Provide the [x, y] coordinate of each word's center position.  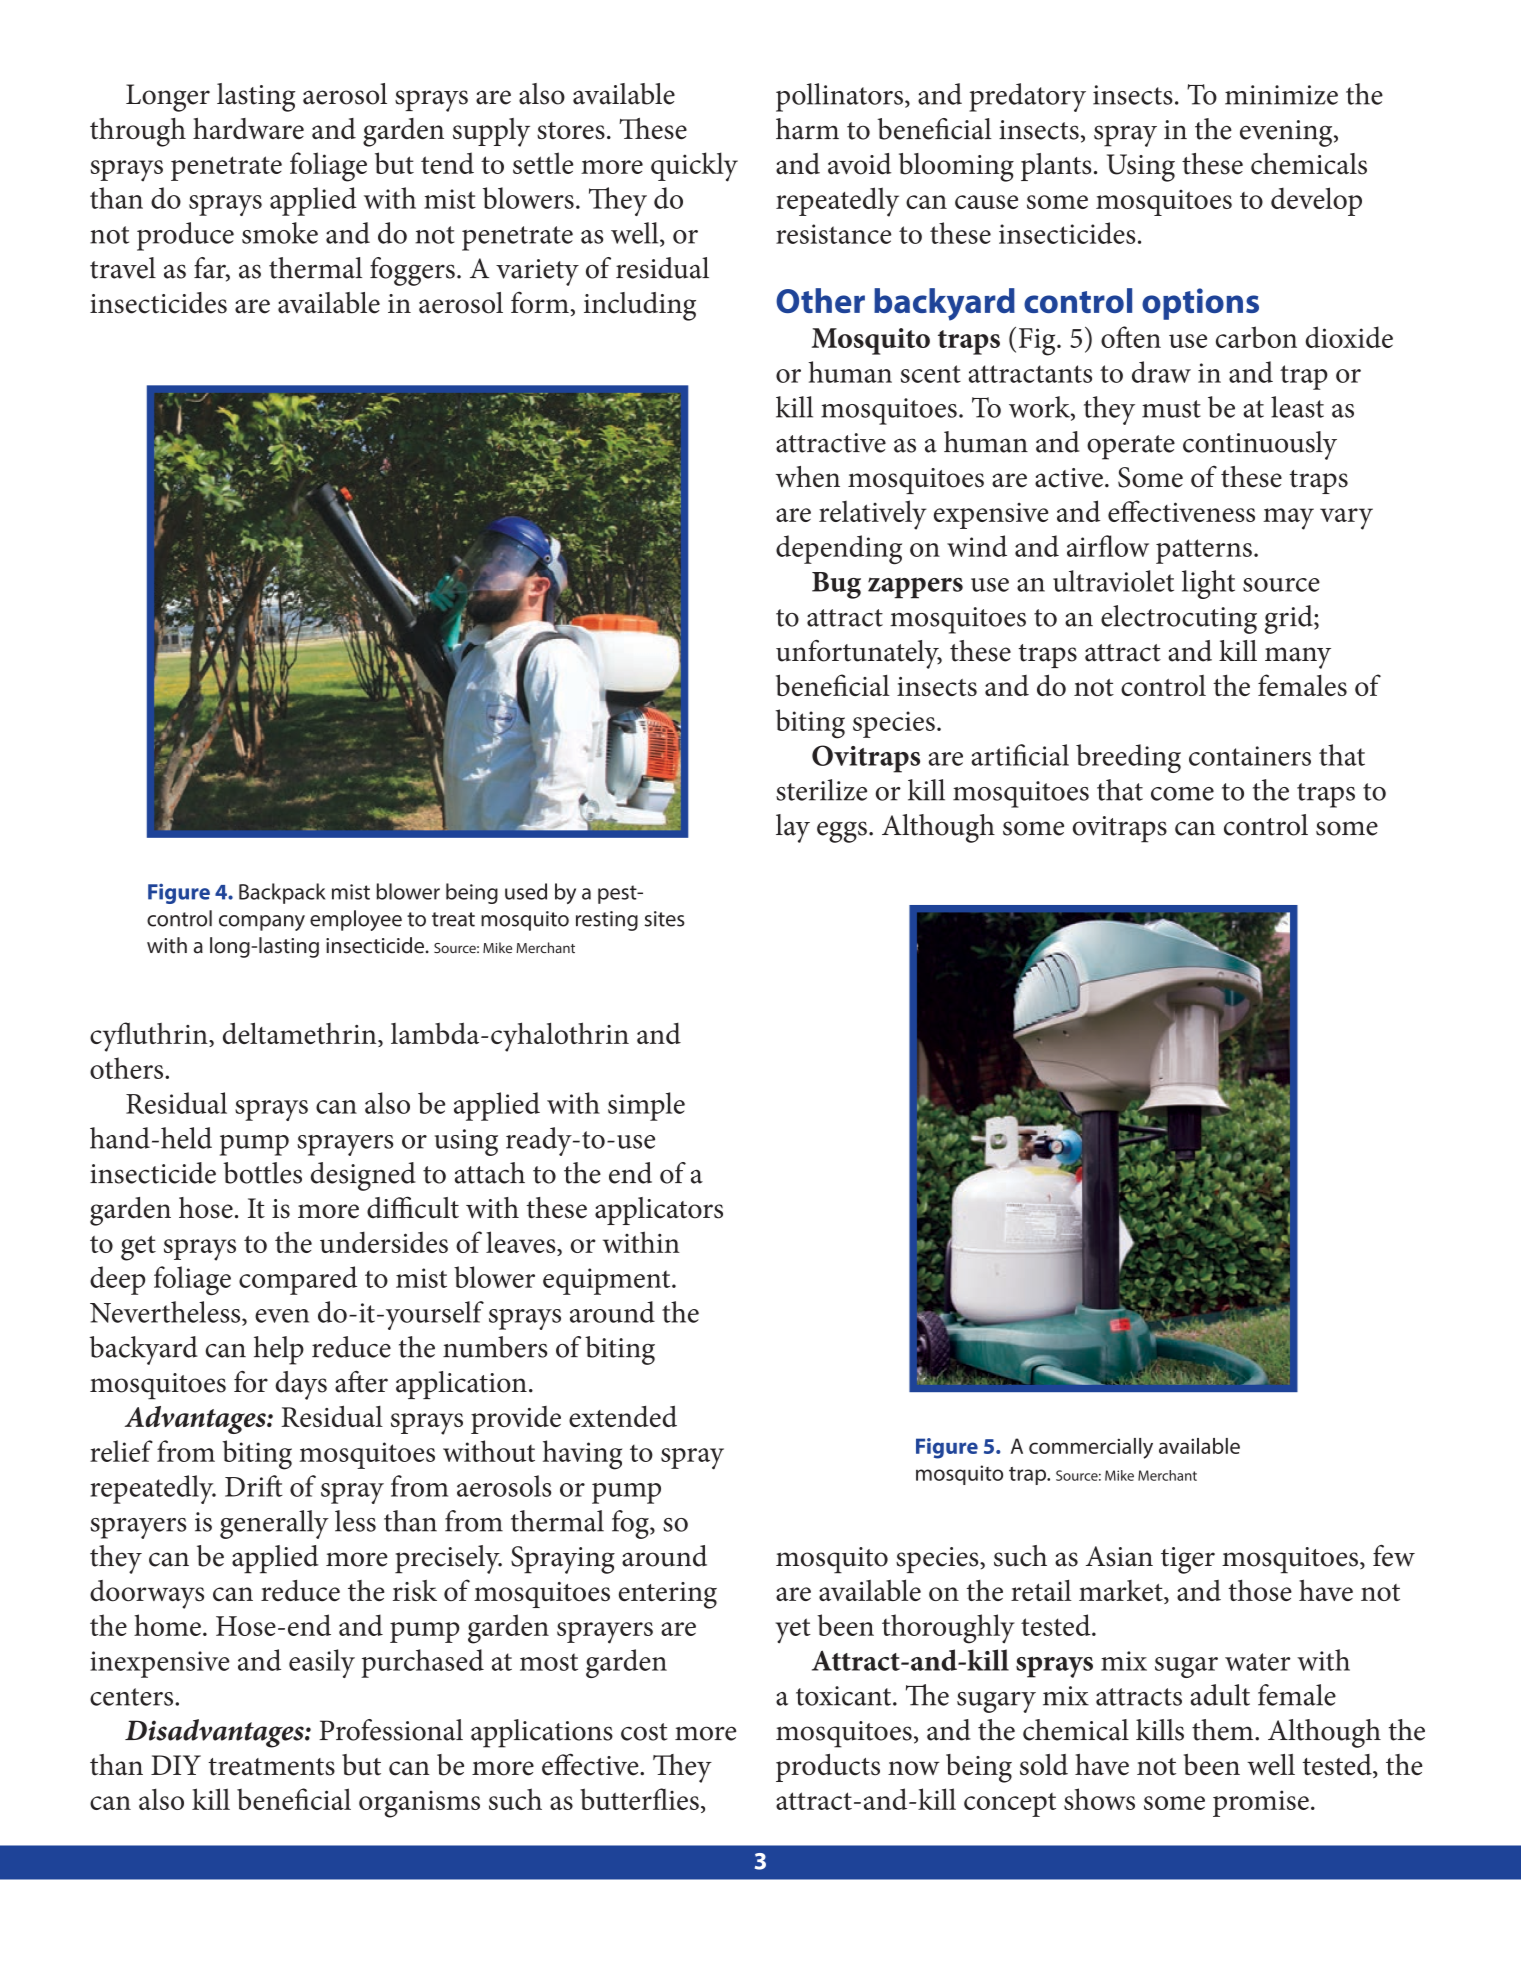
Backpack [282, 893]
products [828, 1768]
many [1298, 658]
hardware [248, 129]
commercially [1091, 1448]
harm [807, 129]
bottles [262, 1173]
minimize [1281, 95]
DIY [176, 1765]
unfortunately [858, 654]
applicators [659, 1211]
